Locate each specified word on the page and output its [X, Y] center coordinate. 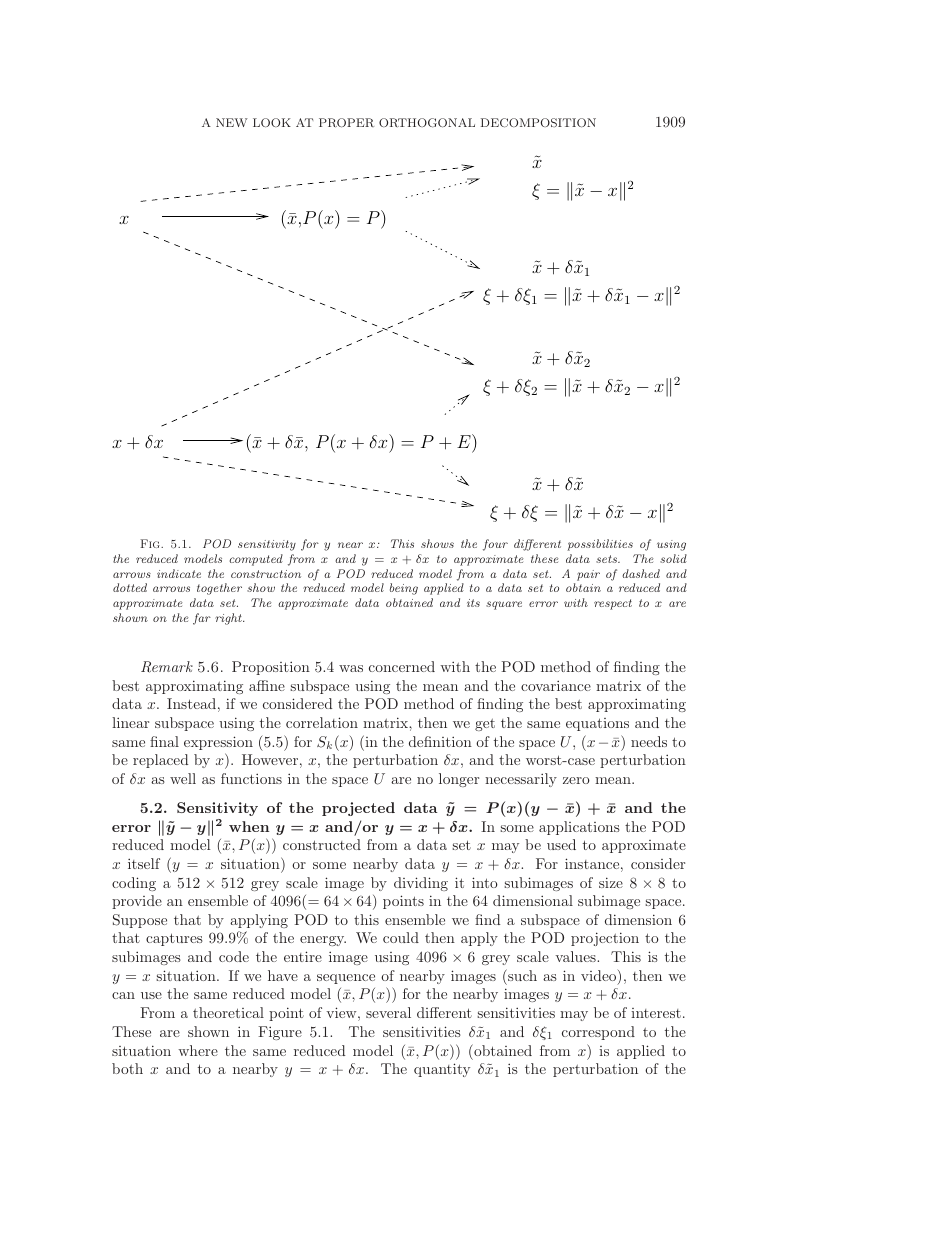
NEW [232, 122]
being [404, 589]
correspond [598, 1033]
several [388, 1012]
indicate [179, 573]
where [198, 1050]
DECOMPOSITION [538, 122]
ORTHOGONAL [427, 122]
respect [613, 604]
